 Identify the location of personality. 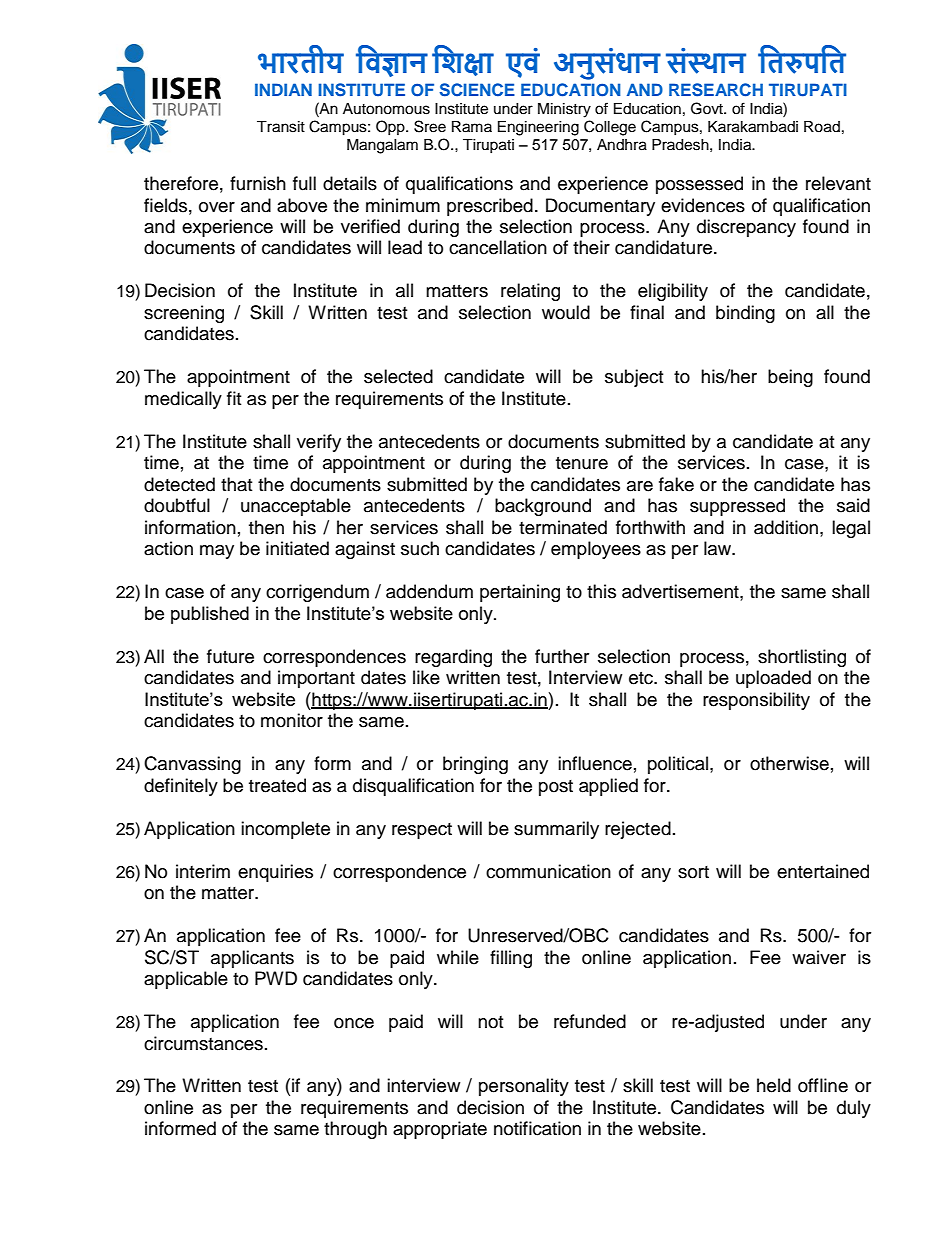
(524, 1087).
